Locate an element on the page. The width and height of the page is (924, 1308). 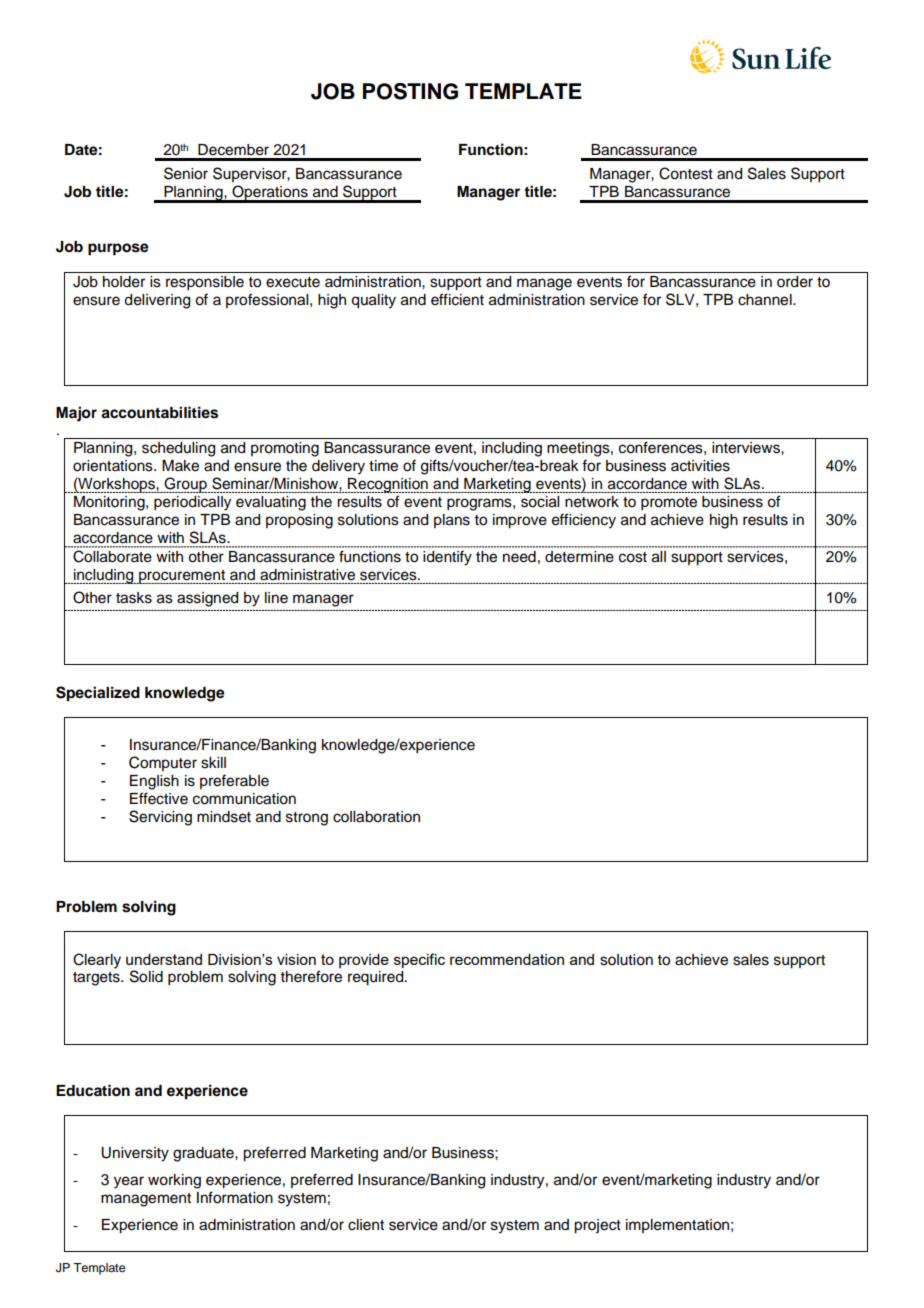
Senior is located at coordinates (186, 173).
